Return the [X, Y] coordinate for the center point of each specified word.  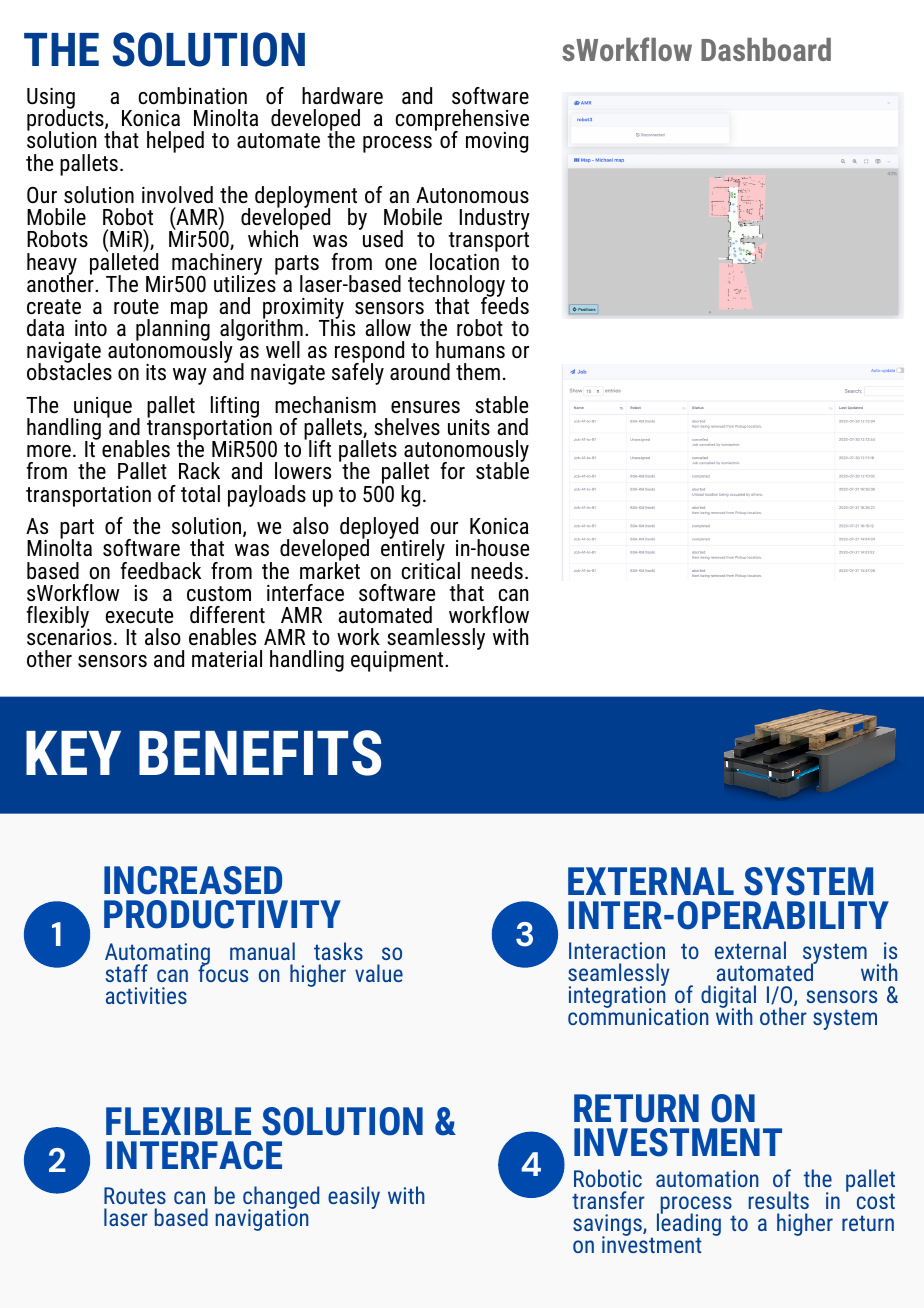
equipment [398, 661]
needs [497, 571]
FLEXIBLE [178, 1121]
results [779, 1200]
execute [139, 616]
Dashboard [766, 49]
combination [193, 96]
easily [354, 1197]
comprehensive [462, 121]
